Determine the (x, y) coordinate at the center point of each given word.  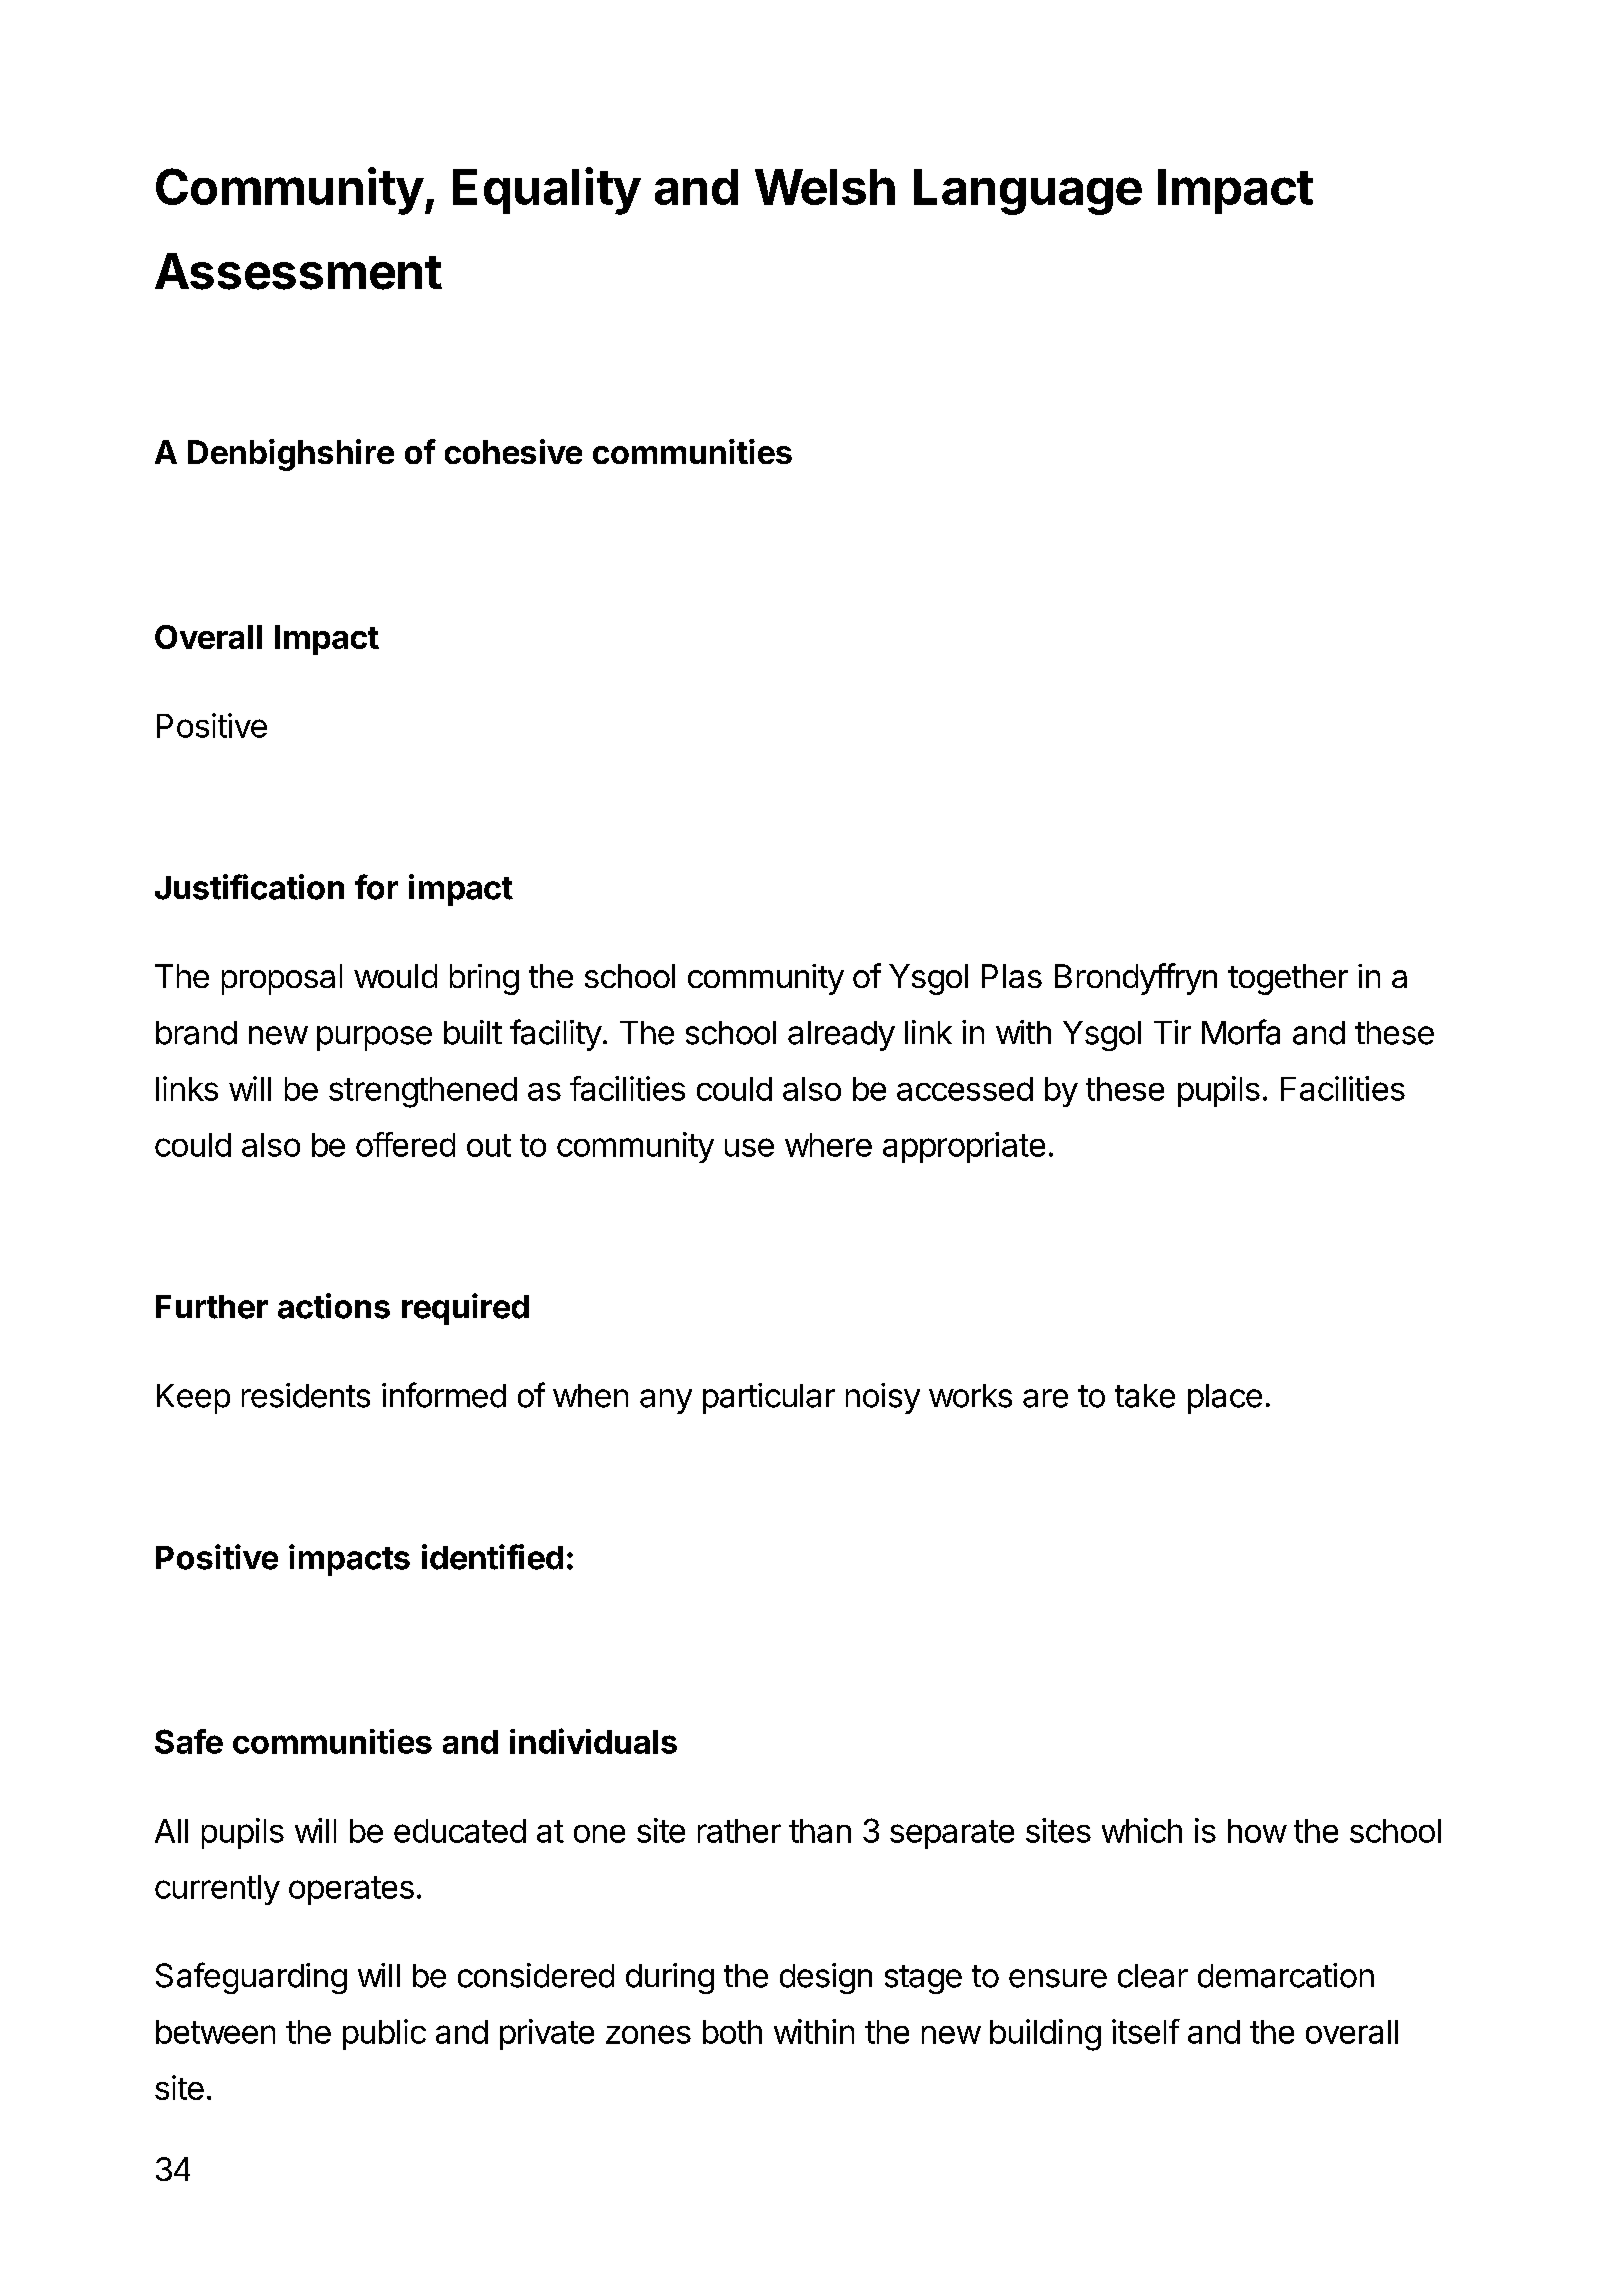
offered (405, 1144)
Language (1028, 192)
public (384, 2034)
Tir (1172, 1032)
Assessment (298, 271)
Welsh (825, 187)
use (749, 1147)
